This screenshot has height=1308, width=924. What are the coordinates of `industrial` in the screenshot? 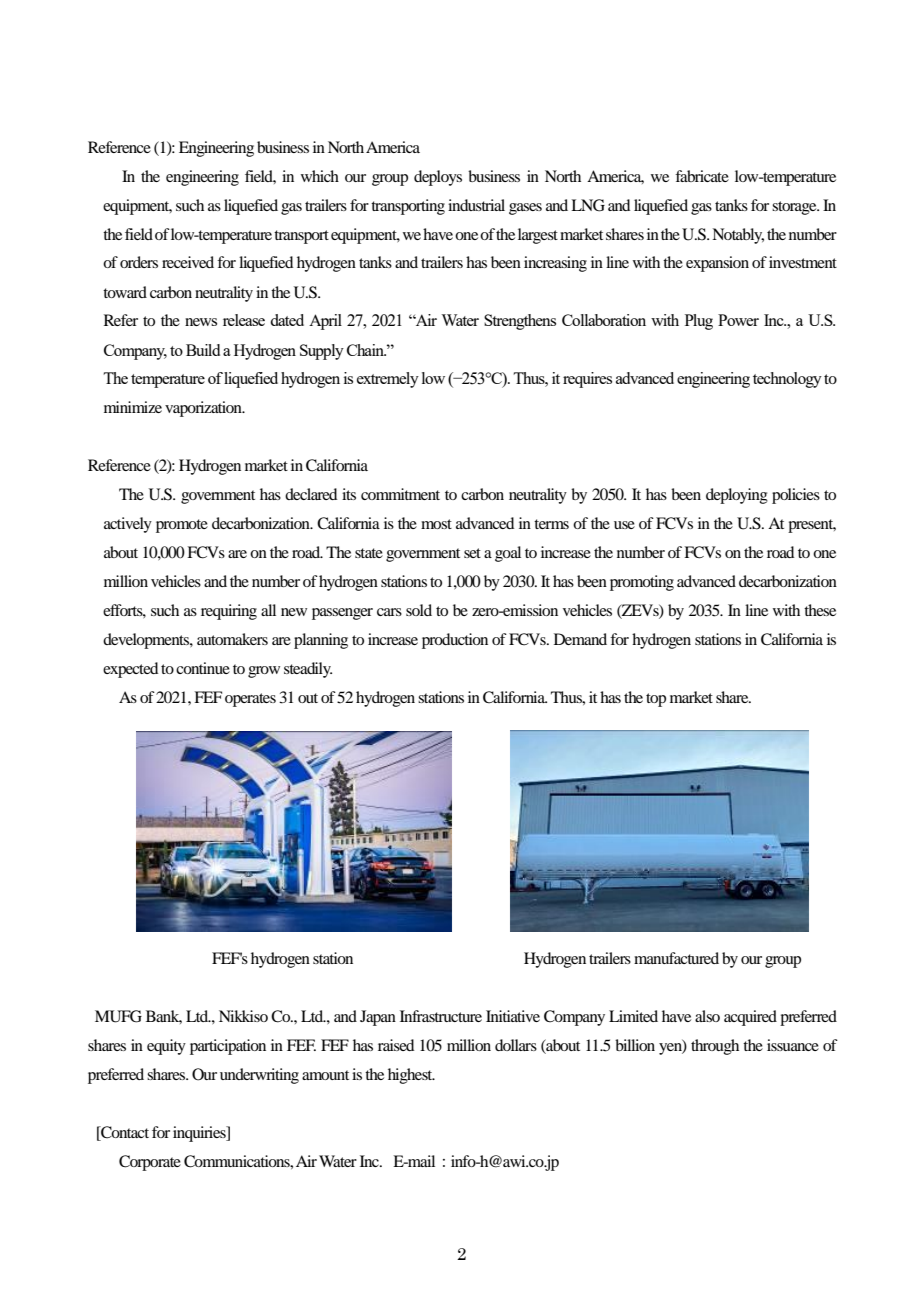 It's located at (476, 205).
